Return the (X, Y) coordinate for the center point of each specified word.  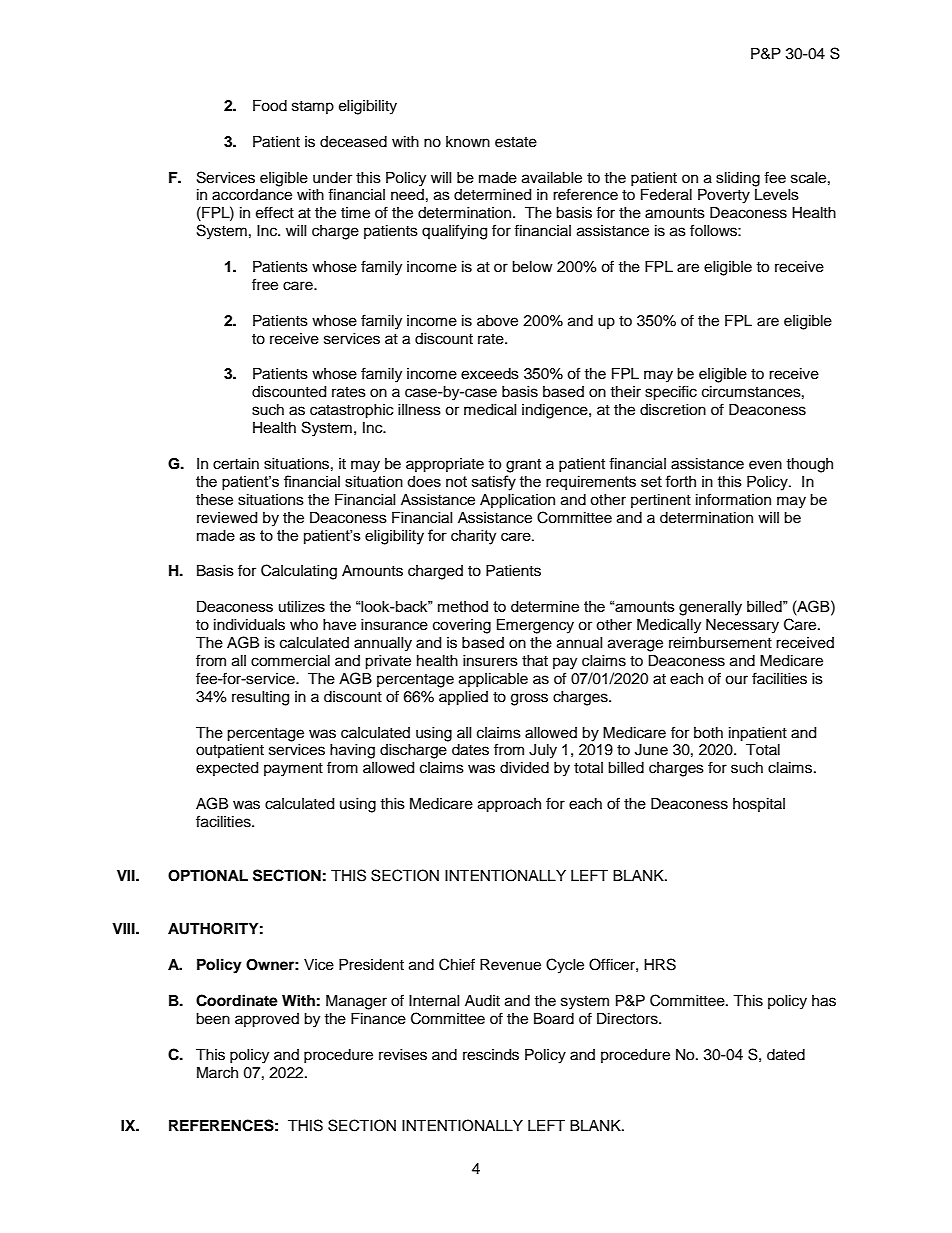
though (809, 465)
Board (554, 1019)
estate (516, 142)
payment (293, 770)
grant (523, 466)
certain (236, 464)
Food (270, 106)
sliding (738, 179)
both (708, 733)
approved (267, 1020)
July (543, 751)
